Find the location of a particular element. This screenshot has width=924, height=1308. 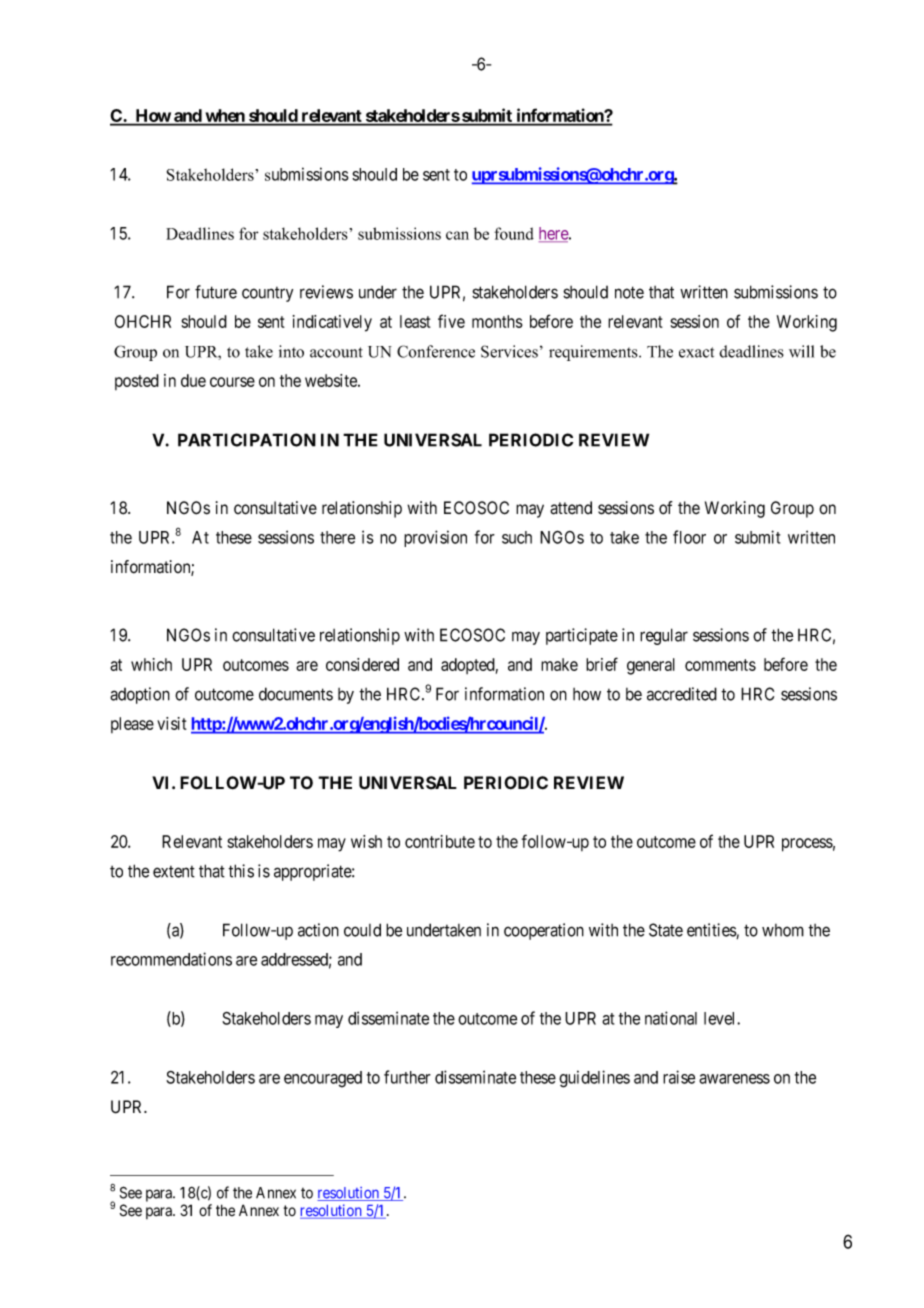

note is located at coordinates (629, 292).
